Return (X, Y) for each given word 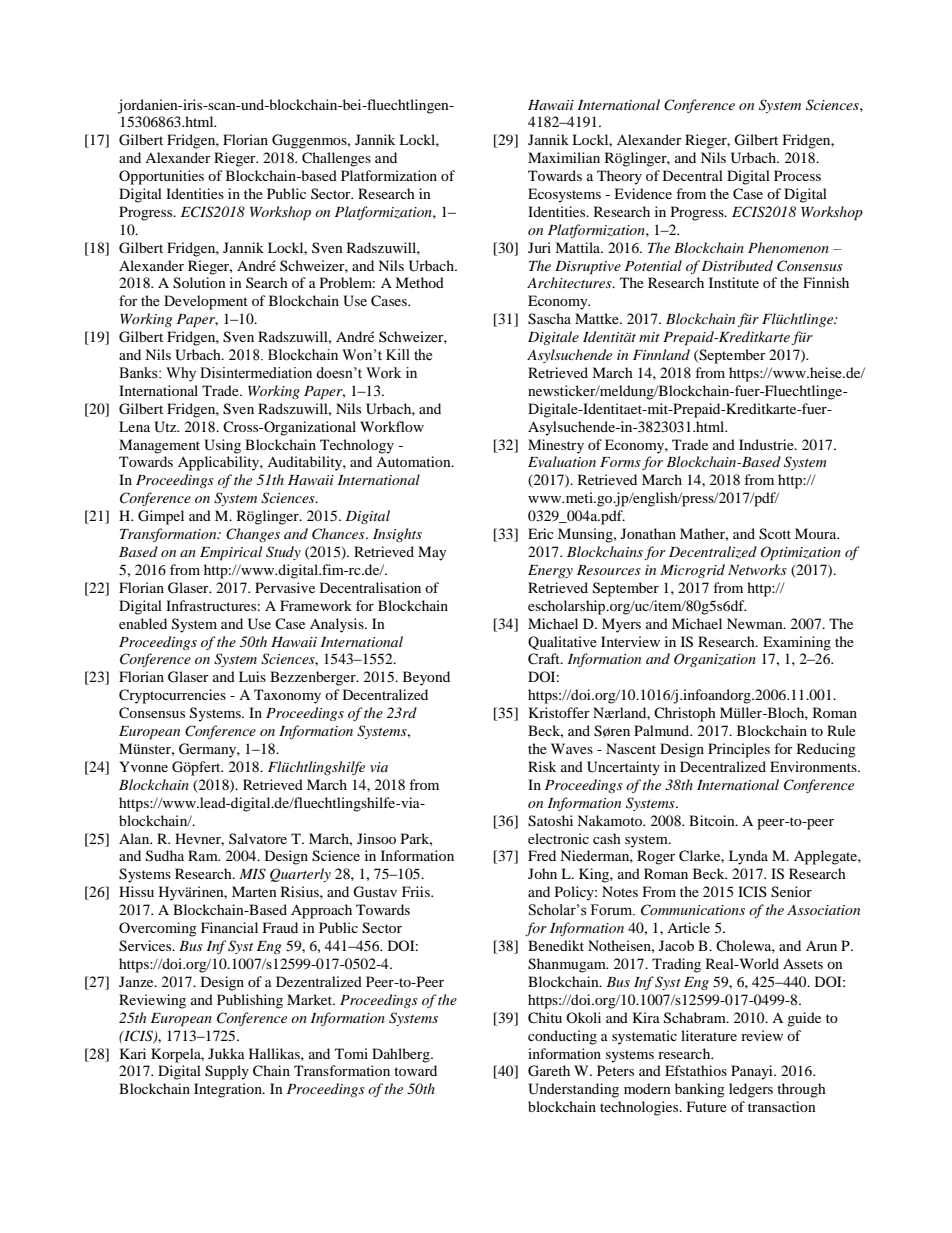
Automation (414, 461)
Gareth (549, 1071)
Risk (542, 766)
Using (222, 446)
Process (797, 175)
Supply (227, 1072)
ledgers (751, 1090)
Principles (739, 750)
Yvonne (143, 766)
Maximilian (564, 157)
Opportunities (161, 177)
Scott (775, 534)
